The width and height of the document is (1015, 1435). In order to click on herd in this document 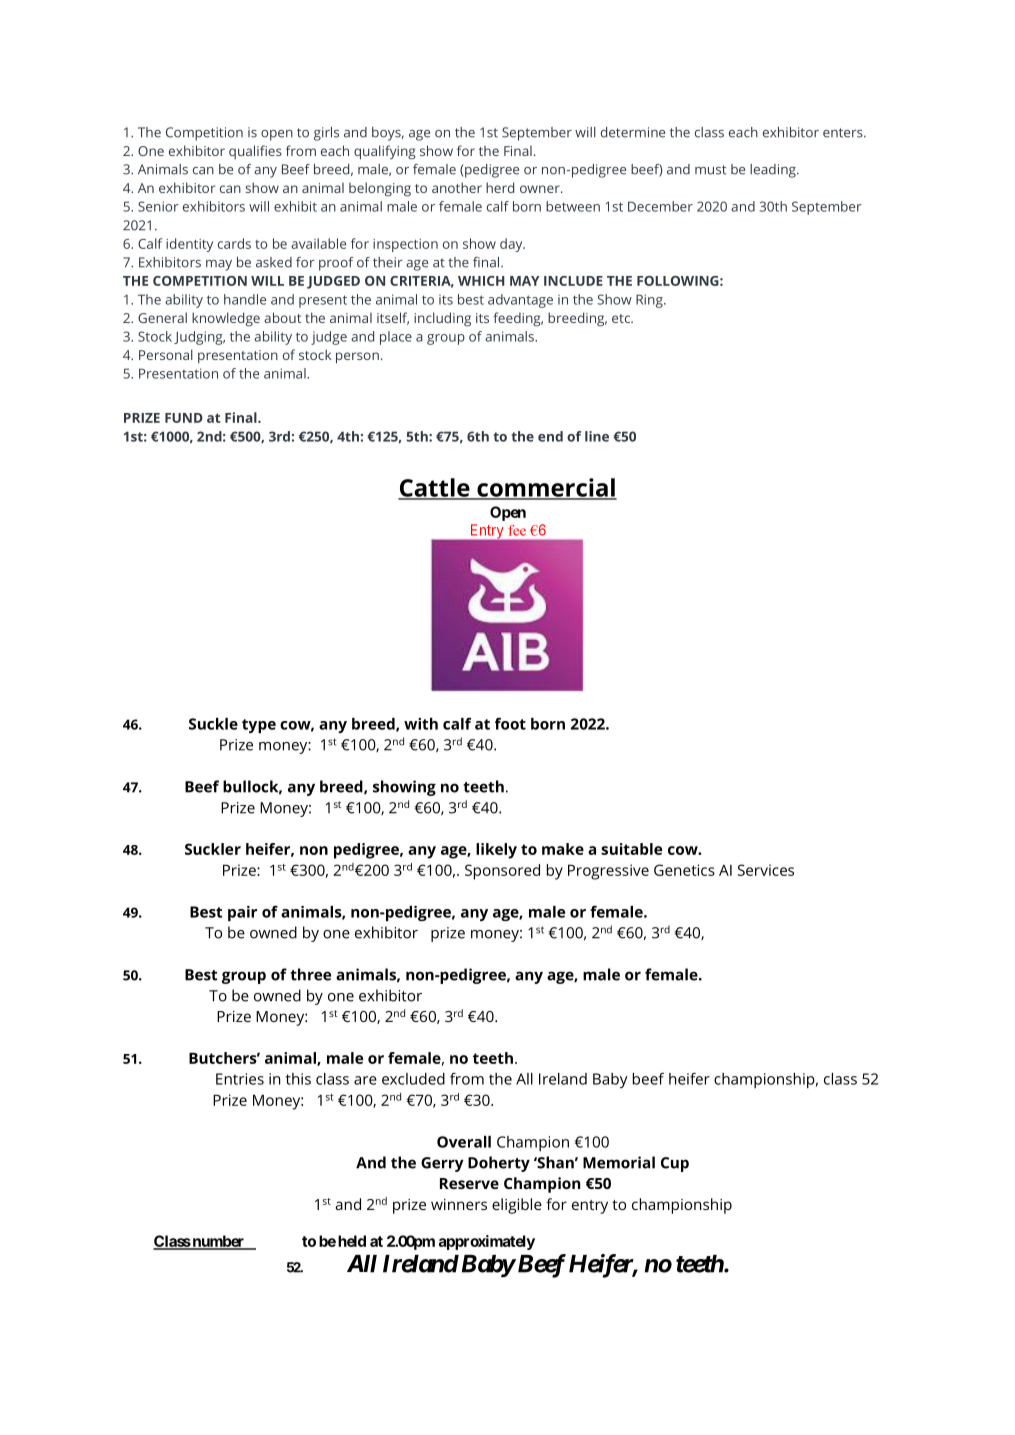, I will do `click(500, 187)`.
